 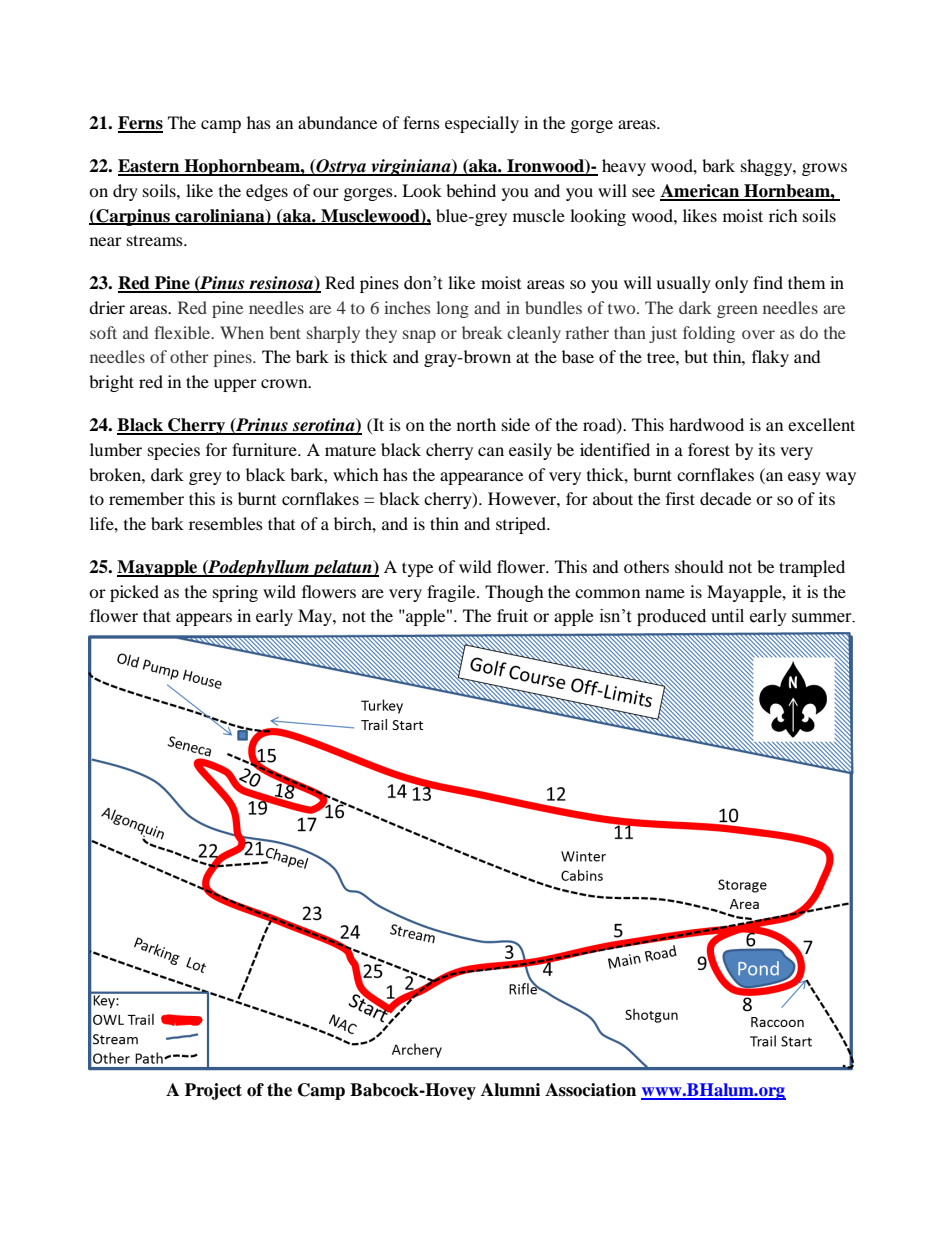 I want to click on resembles, so click(x=226, y=523).
